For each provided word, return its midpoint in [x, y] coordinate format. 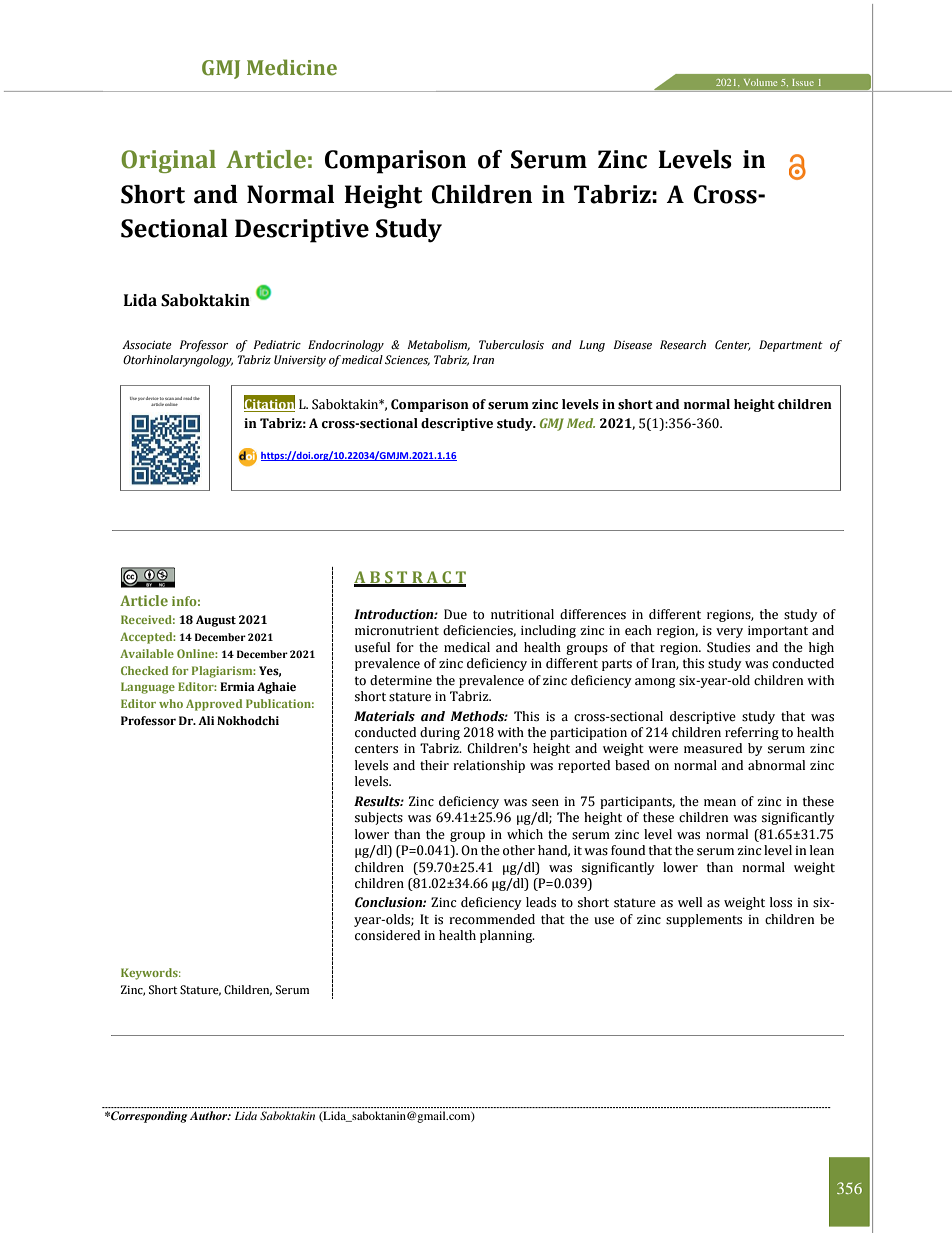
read [187, 398]
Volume [760, 82]
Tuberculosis [511, 345]
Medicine [292, 67]
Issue [803, 82]
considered [387, 935]
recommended [492, 919]
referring [752, 733]
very [729, 633]
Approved [214, 705]
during [440, 733]
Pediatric [277, 344]
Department [791, 346]
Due [455, 614]
